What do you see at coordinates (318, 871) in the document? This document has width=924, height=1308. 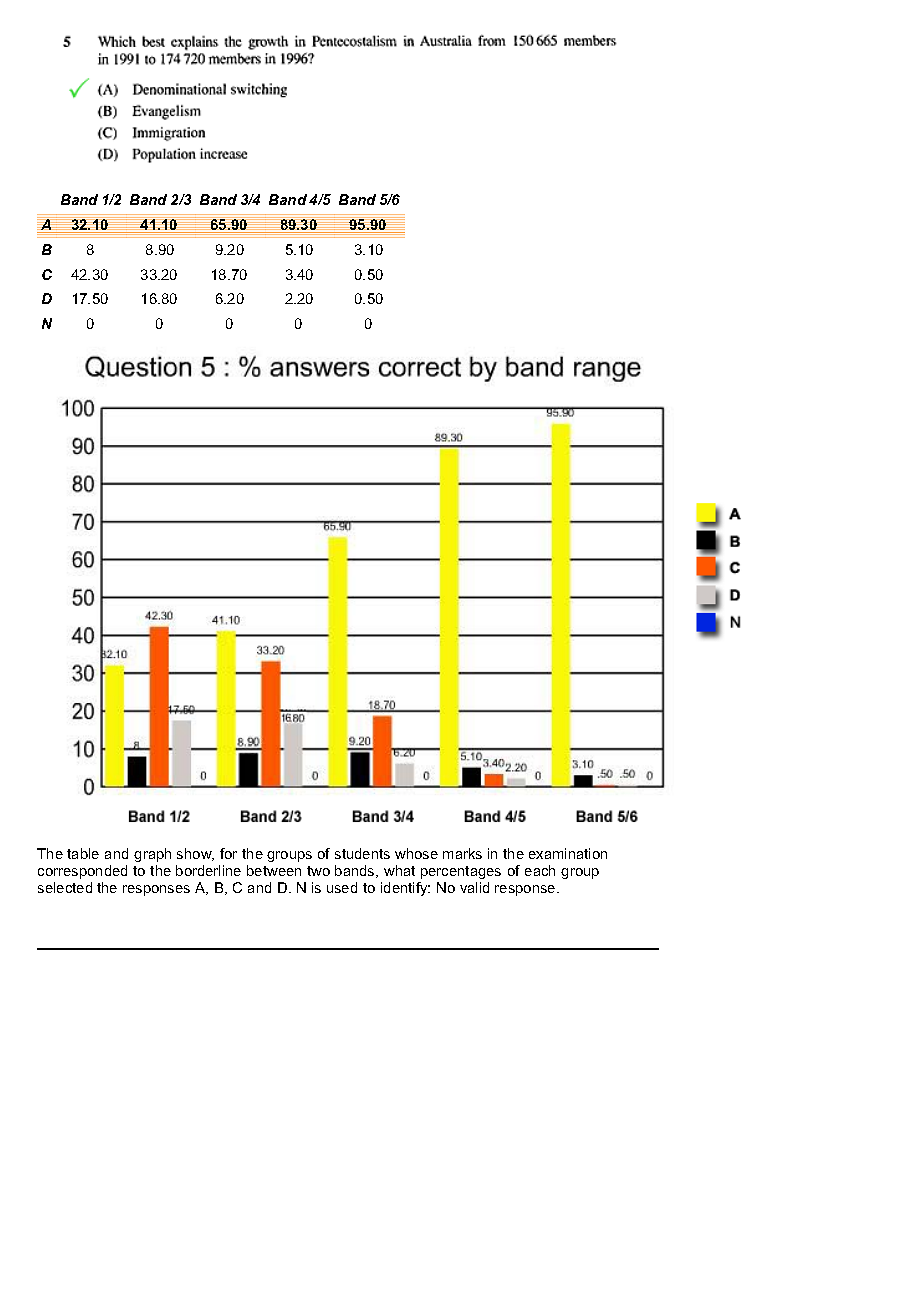 I see `two` at bounding box center [318, 871].
